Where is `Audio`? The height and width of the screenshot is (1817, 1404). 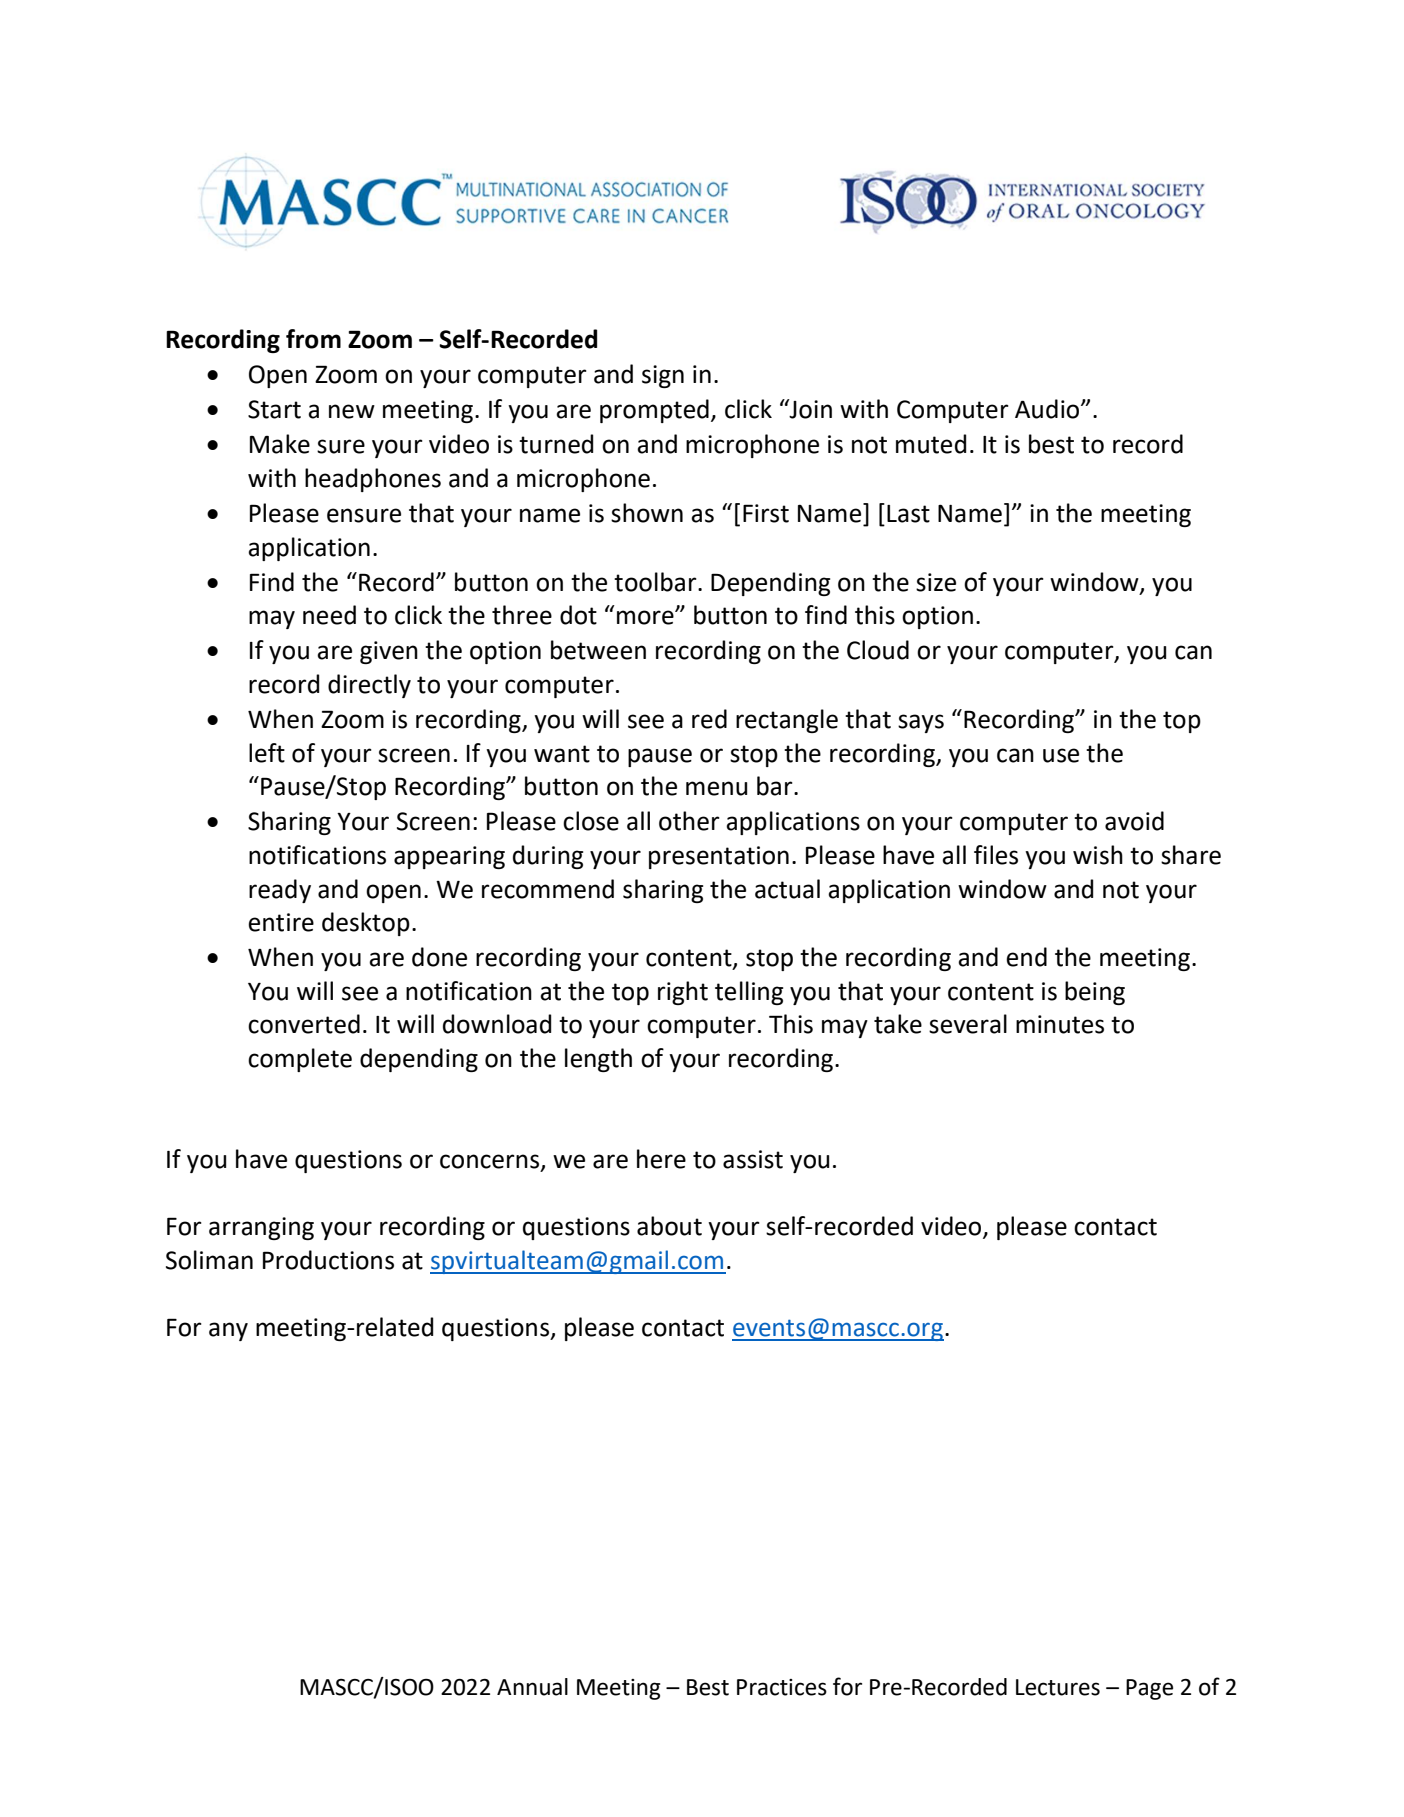 Audio is located at coordinates (1048, 409).
